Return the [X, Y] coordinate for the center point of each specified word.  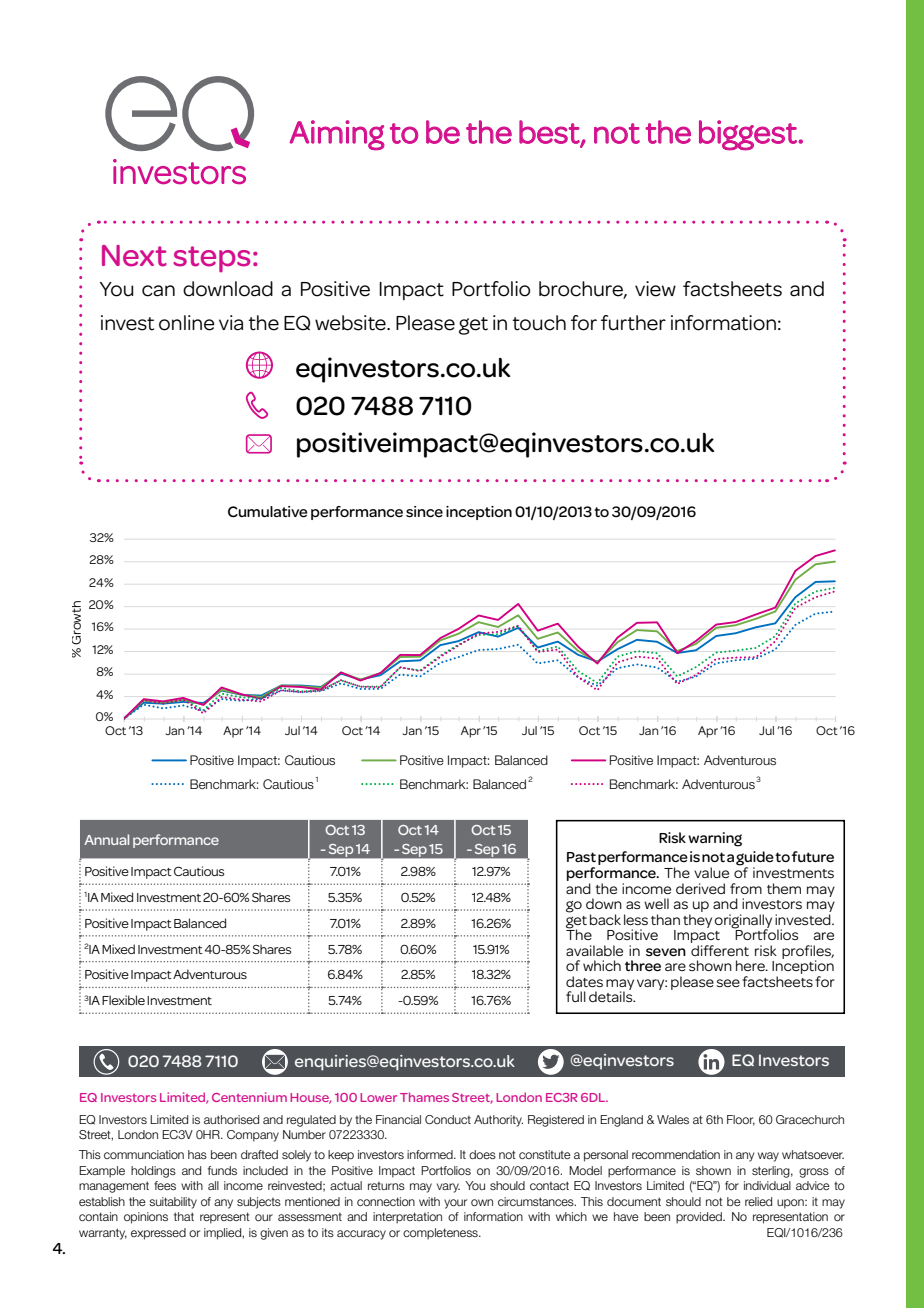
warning [715, 839]
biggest [749, 135]
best [550, 133]
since [424, 511]
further [633, 323]
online [187, 323]
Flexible [123, 1000]
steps [211, 259]
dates [584, 981]
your [455, 1204]
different [720, 949]
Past [581, 857]
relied [758, 1201]
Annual [106, 839]
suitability [173, 1203]
